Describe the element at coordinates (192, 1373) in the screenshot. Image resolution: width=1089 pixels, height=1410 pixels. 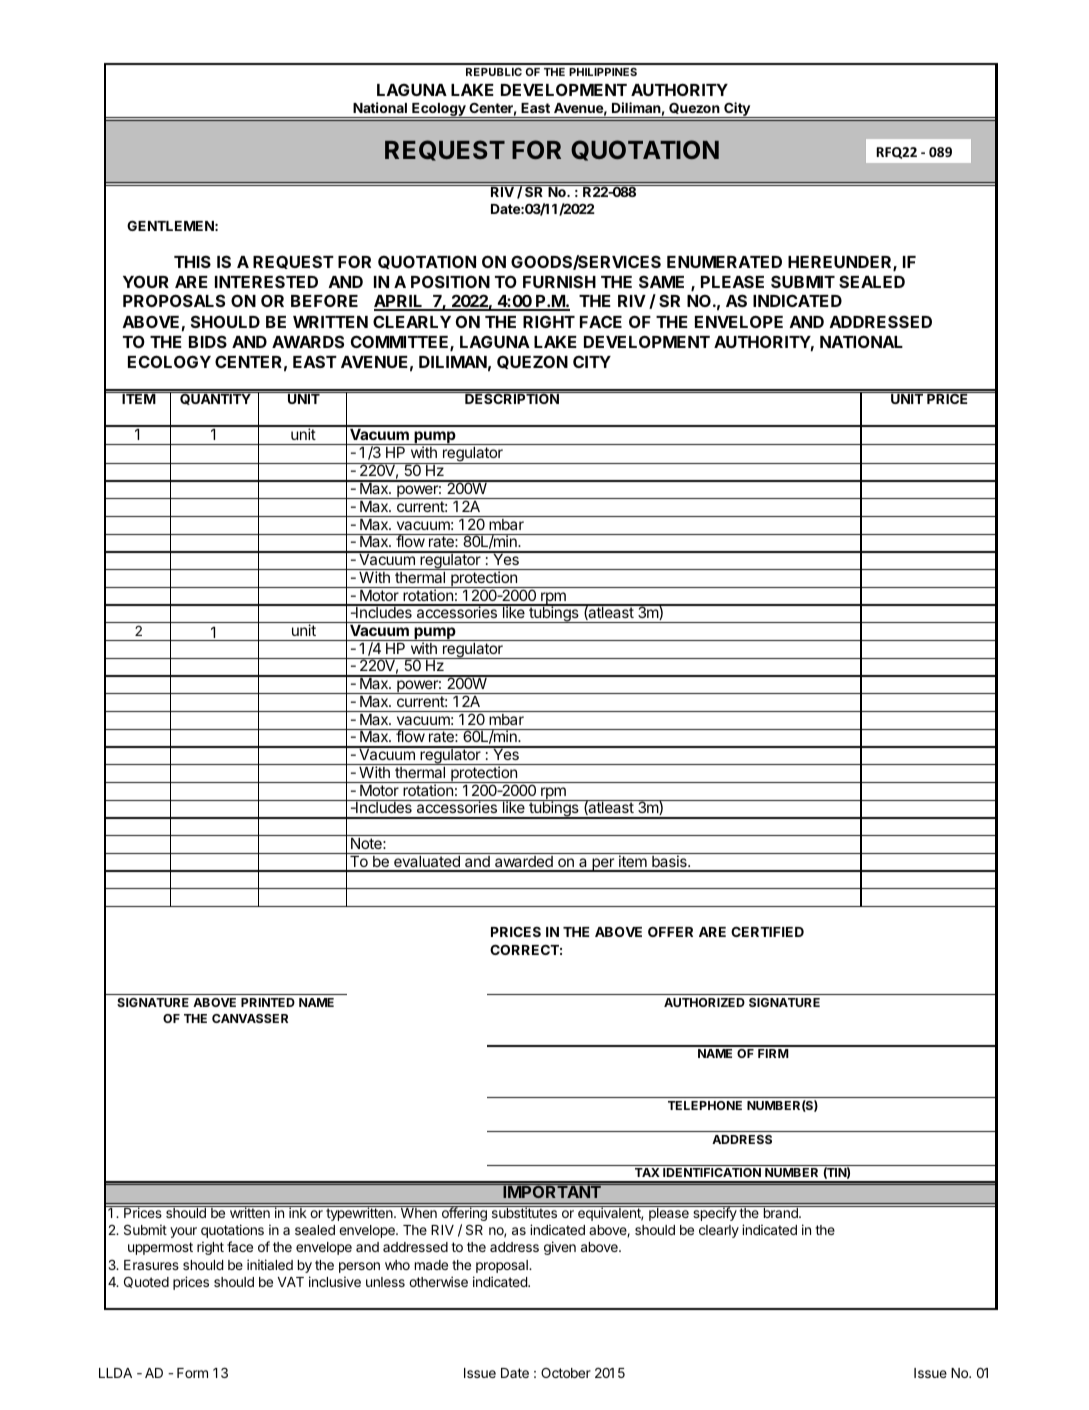
I see `Form` at that location.
